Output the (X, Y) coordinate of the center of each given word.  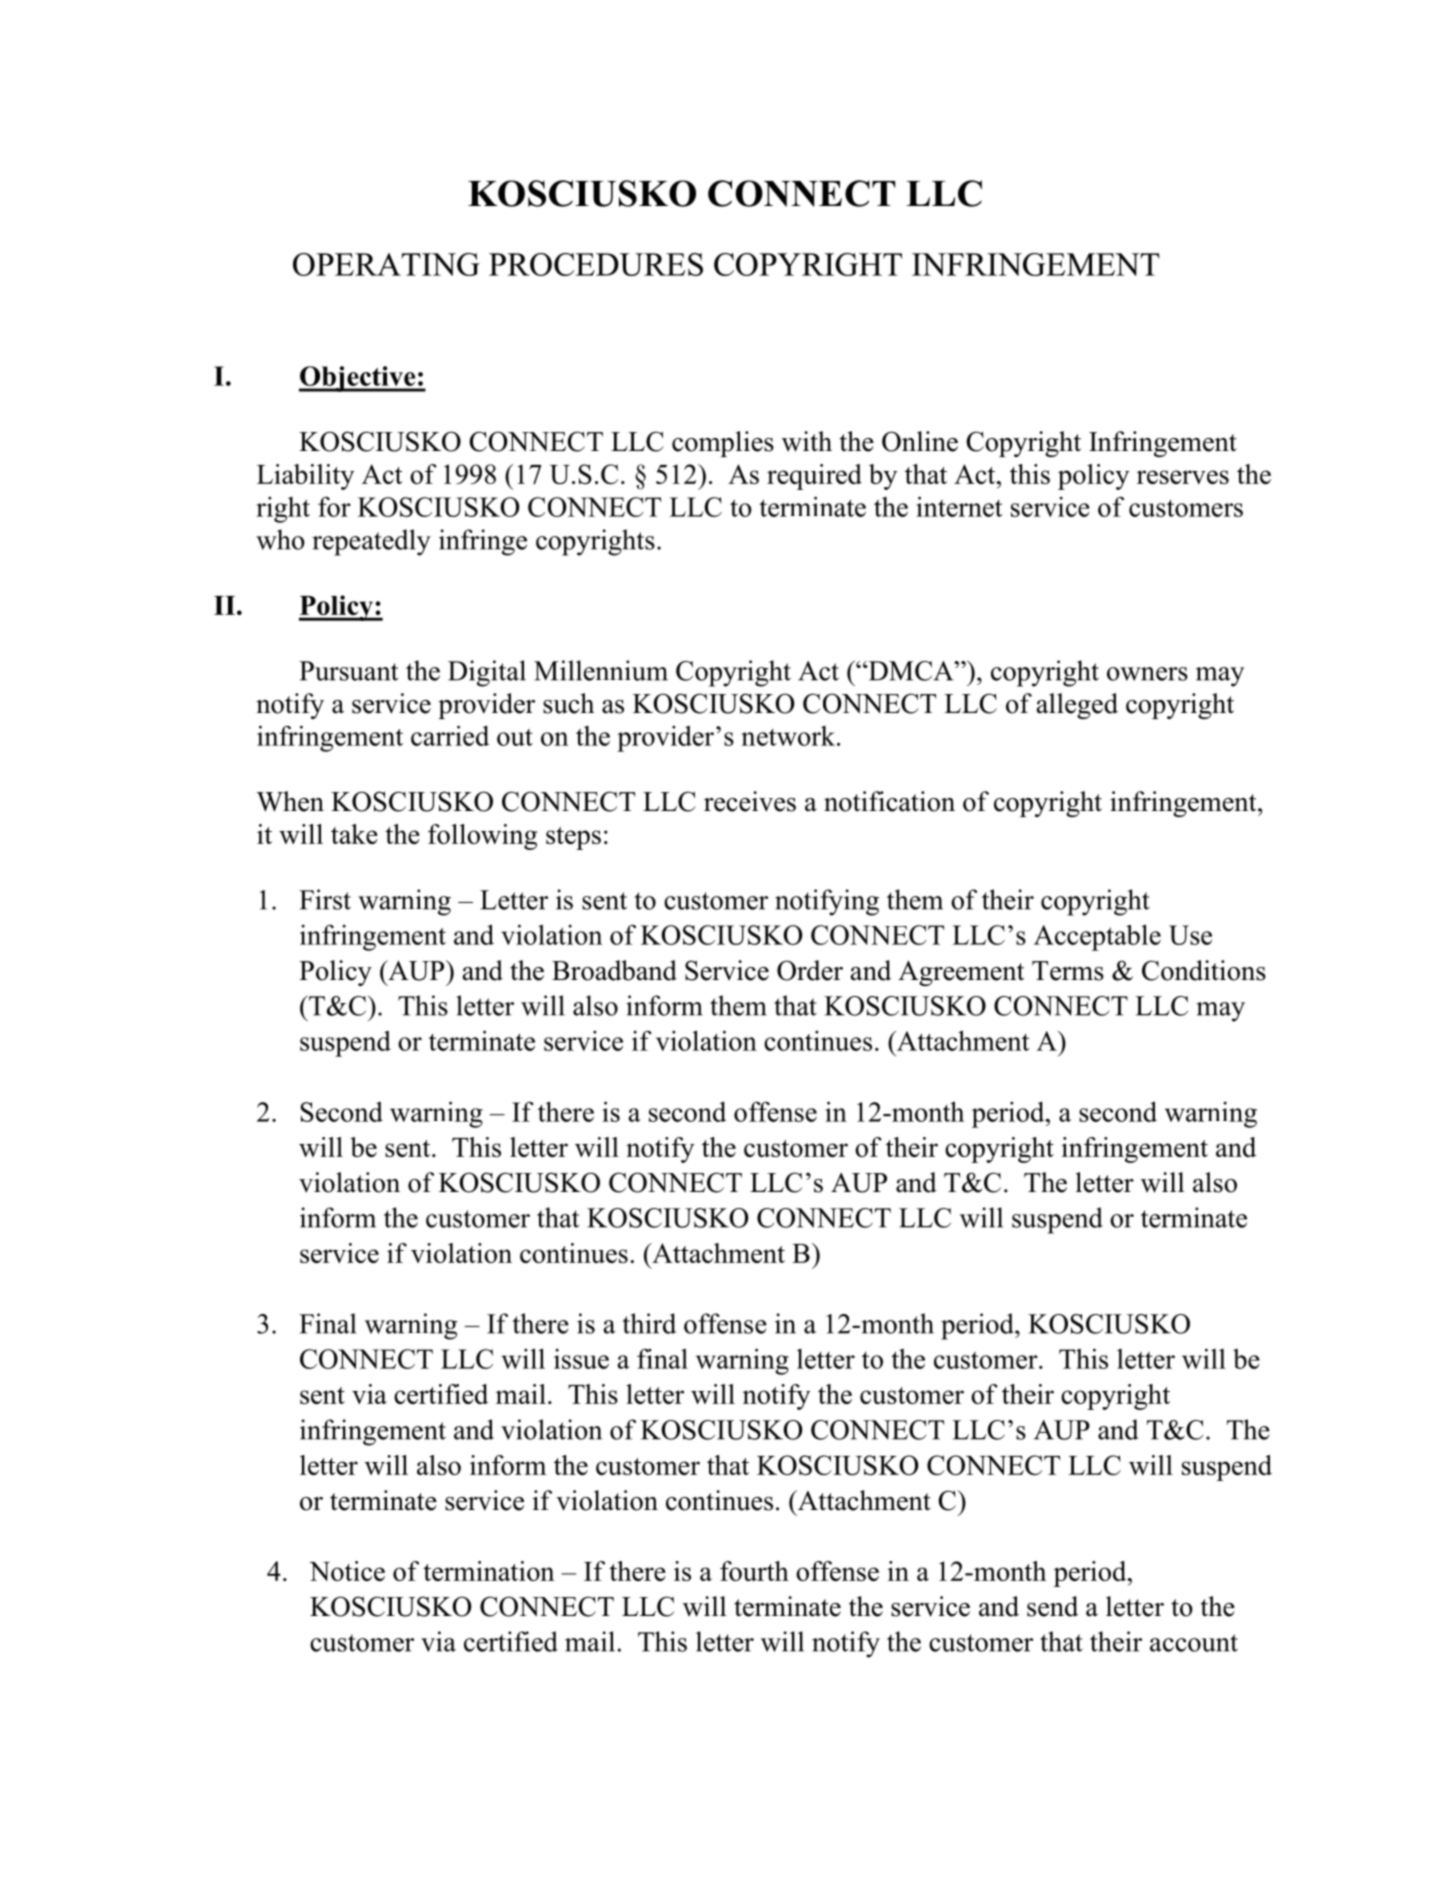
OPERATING (386, 264)
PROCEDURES (596, 264)
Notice (347, 1571)
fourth (754, 1571)
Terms (1068, 971)
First (325, 899)
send (1052, 1606)
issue (581, 1359)
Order (810, 970)
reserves (1183, 477)
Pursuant (348, 671)
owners (1147, 674)
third (649, 1323)
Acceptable (1097, 937)
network (789, 736)
